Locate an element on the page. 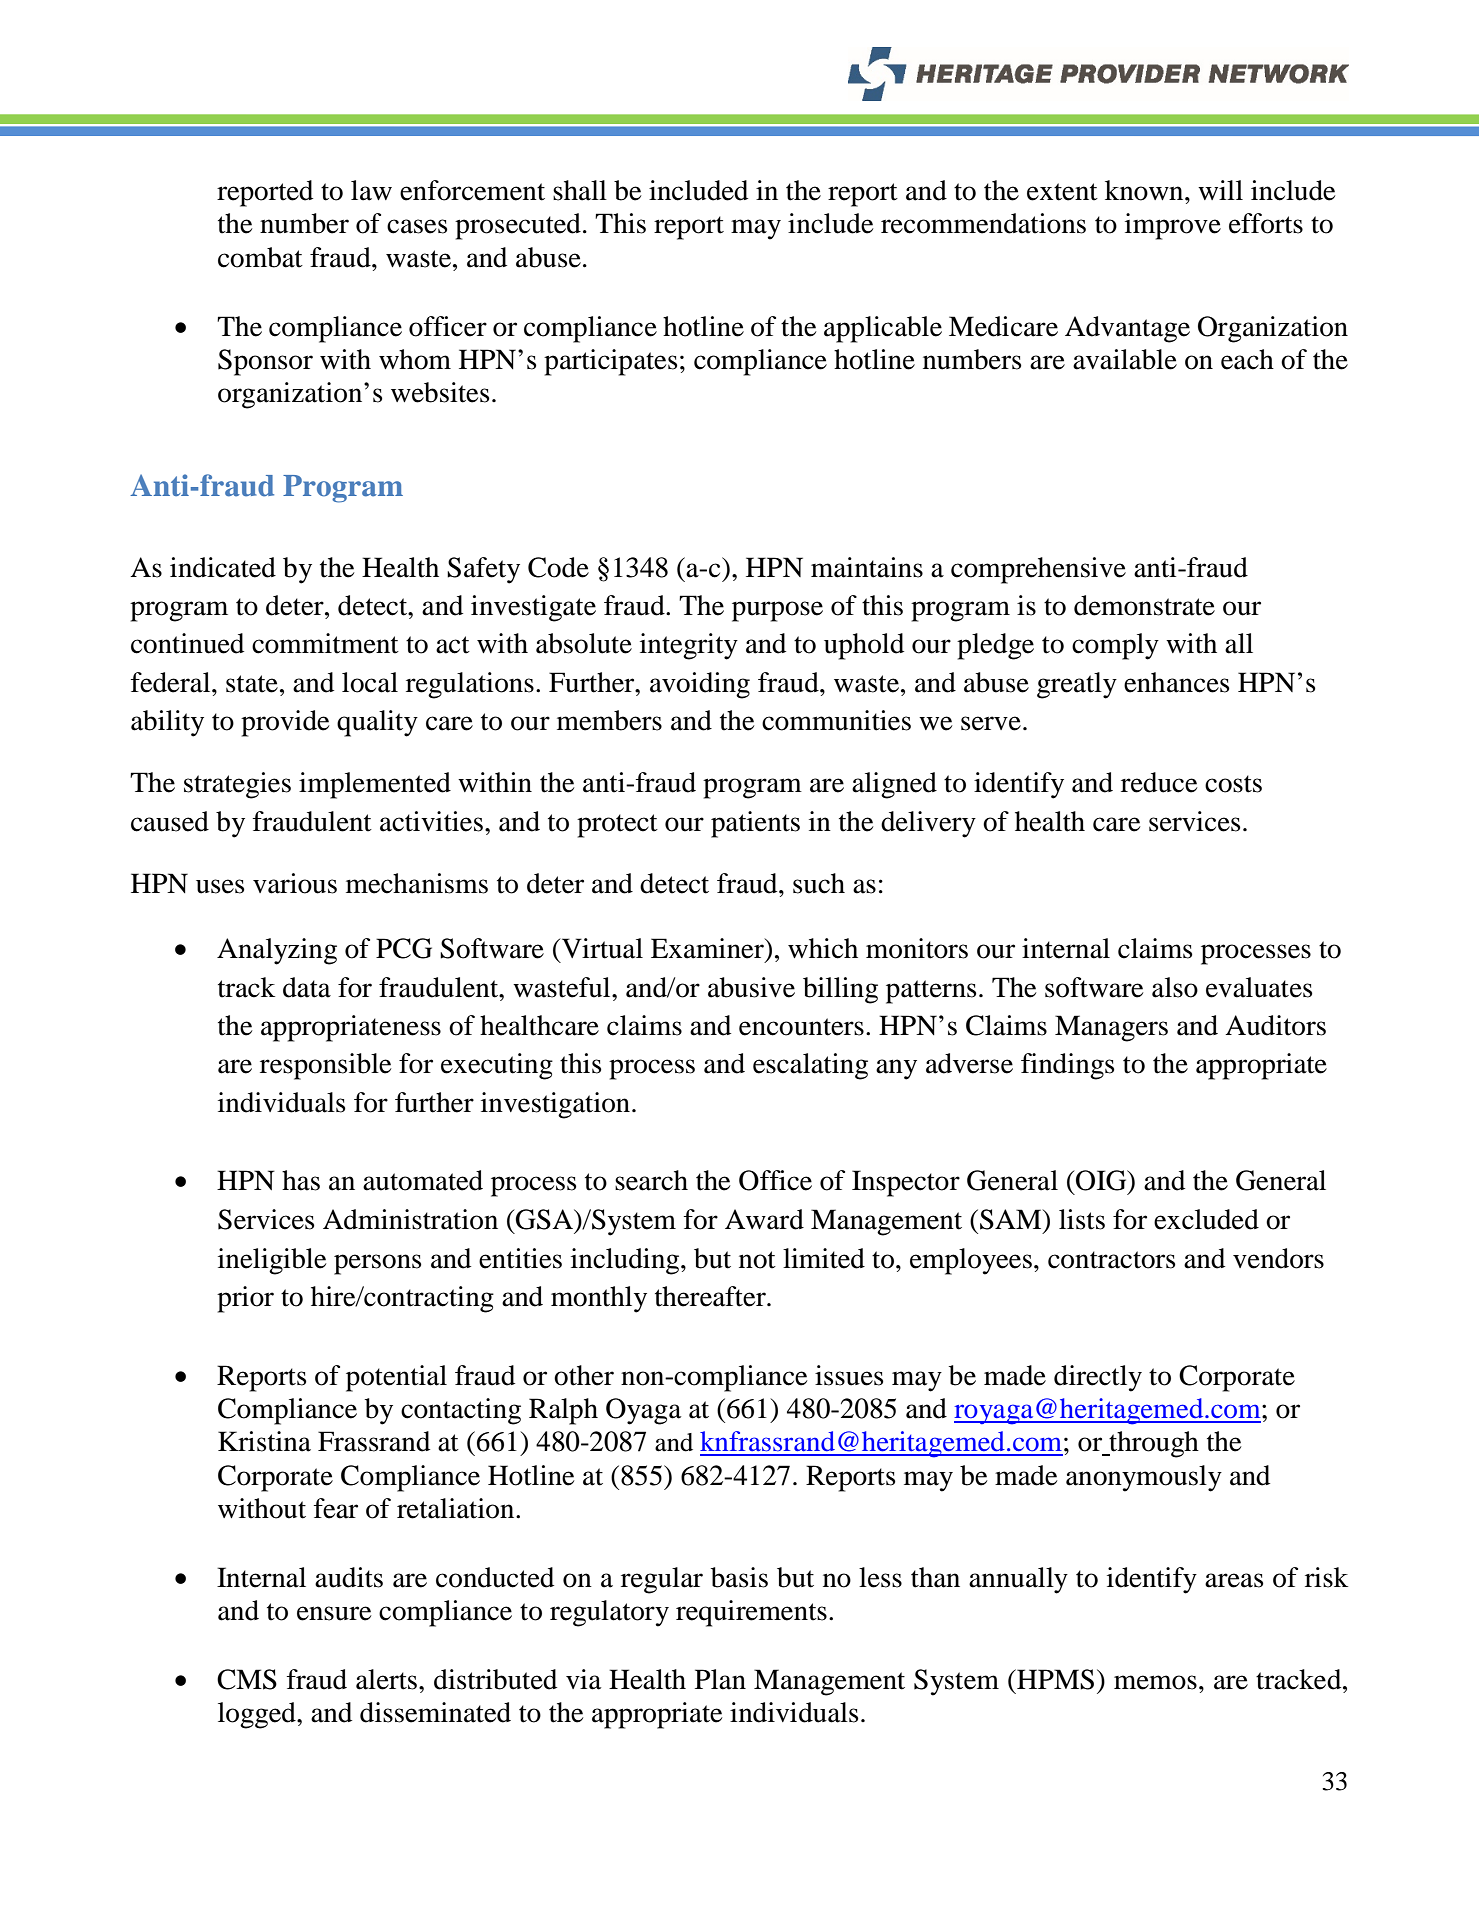 The height and width of the page is (1914, 1479). excluded is located at coordinates (1206, 1219).
